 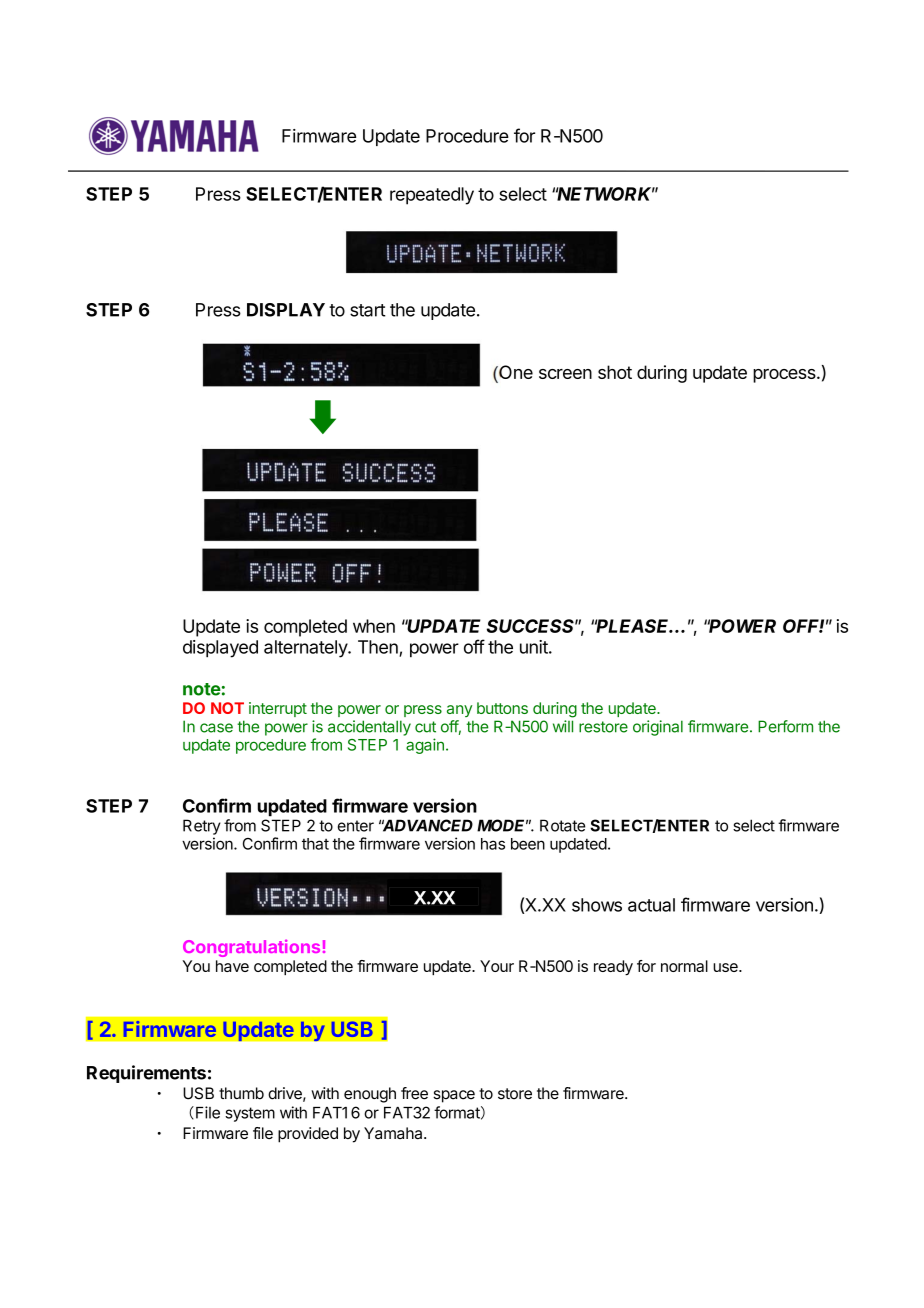 What do you see at coordinates (241, 1093) in the document?
I see `thumb` at bounding box center [241, 1093].
